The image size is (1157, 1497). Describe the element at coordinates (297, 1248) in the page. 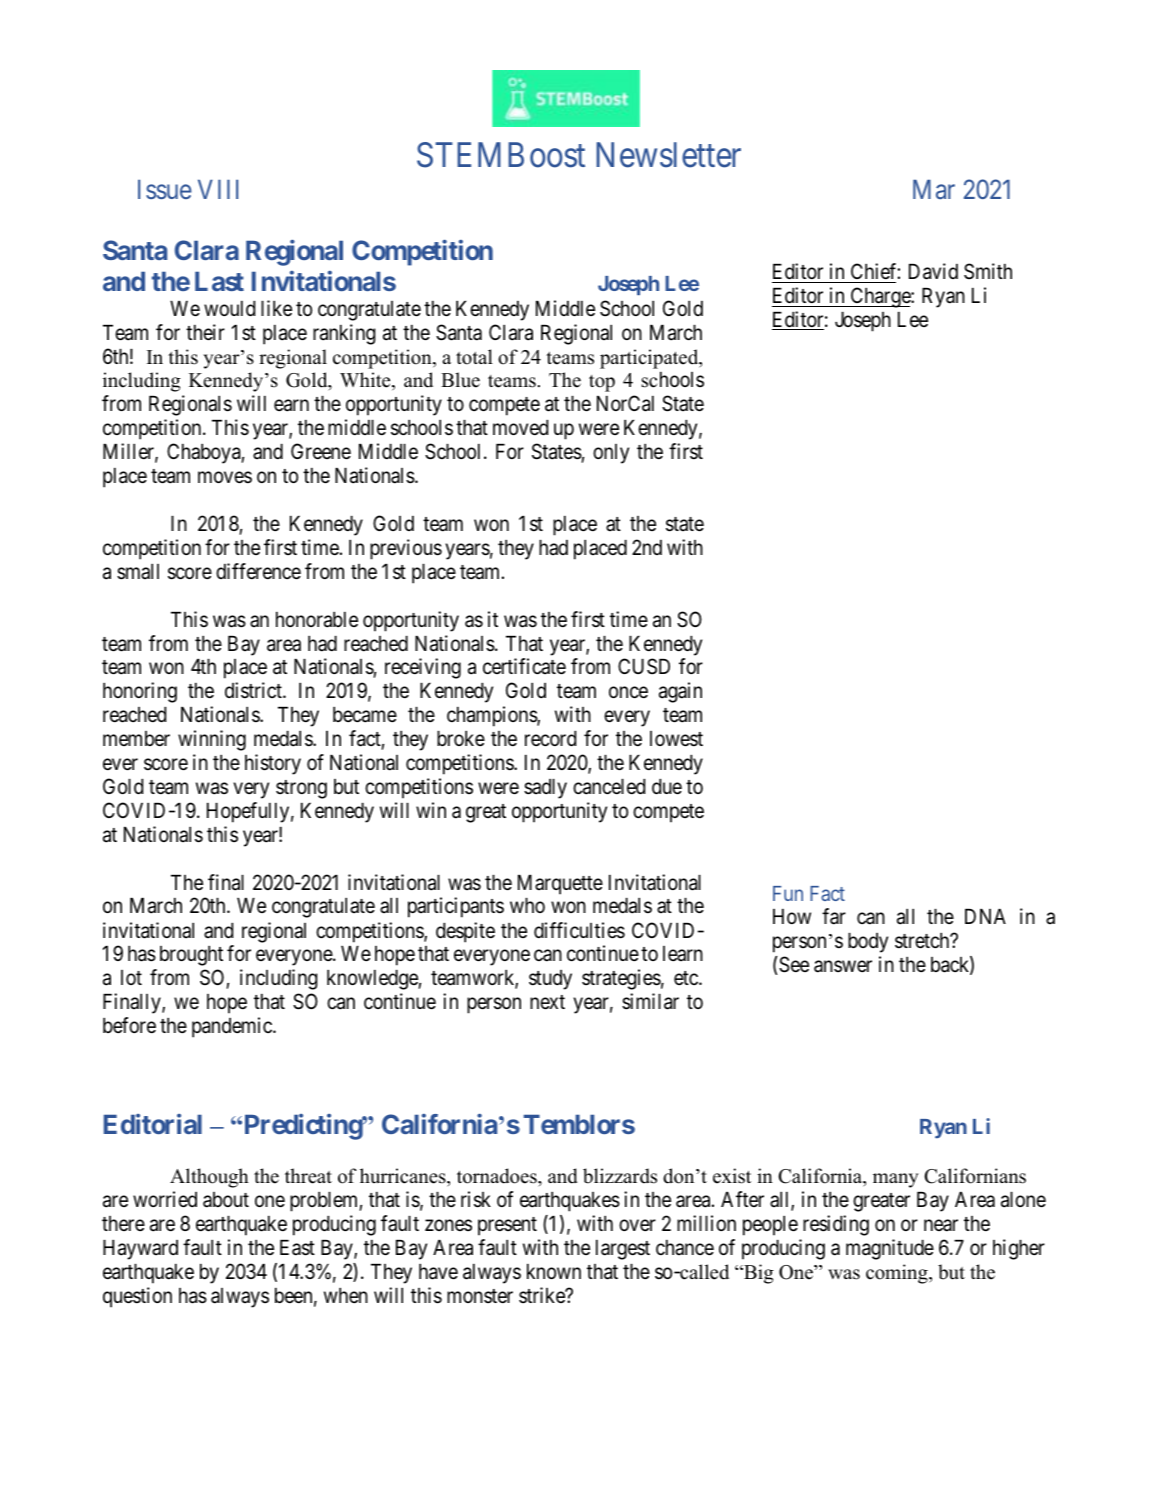

I see `East` at that location.
